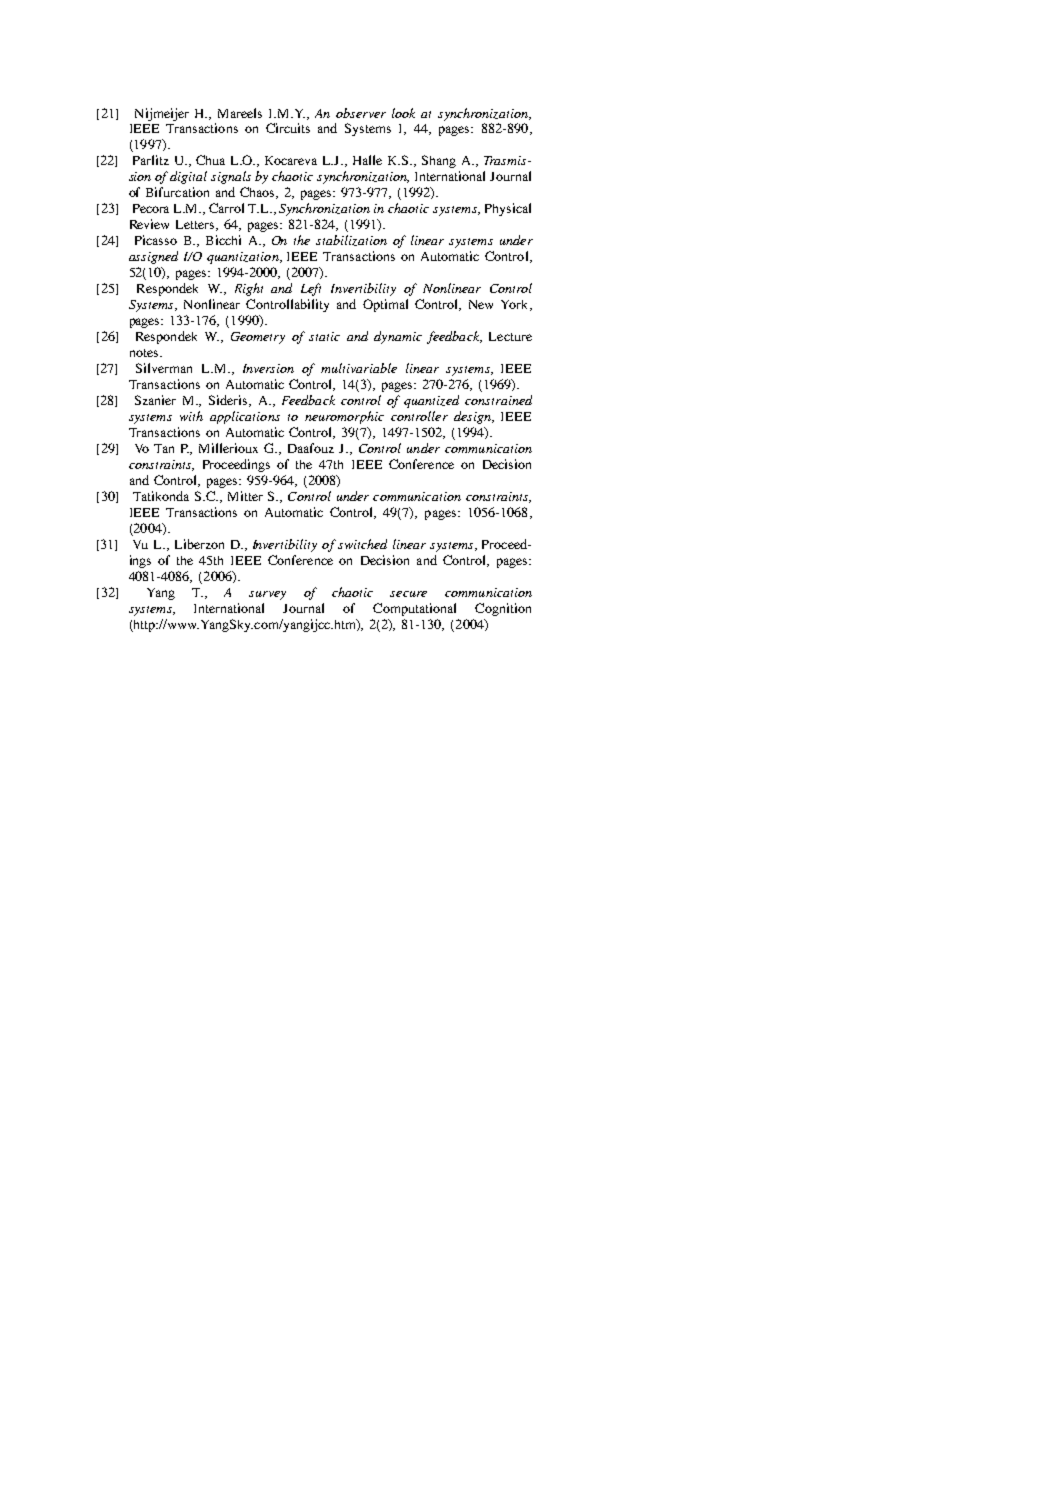  Describe the element at coordinates (361, 113) in the document. I see `observer` at that location.
